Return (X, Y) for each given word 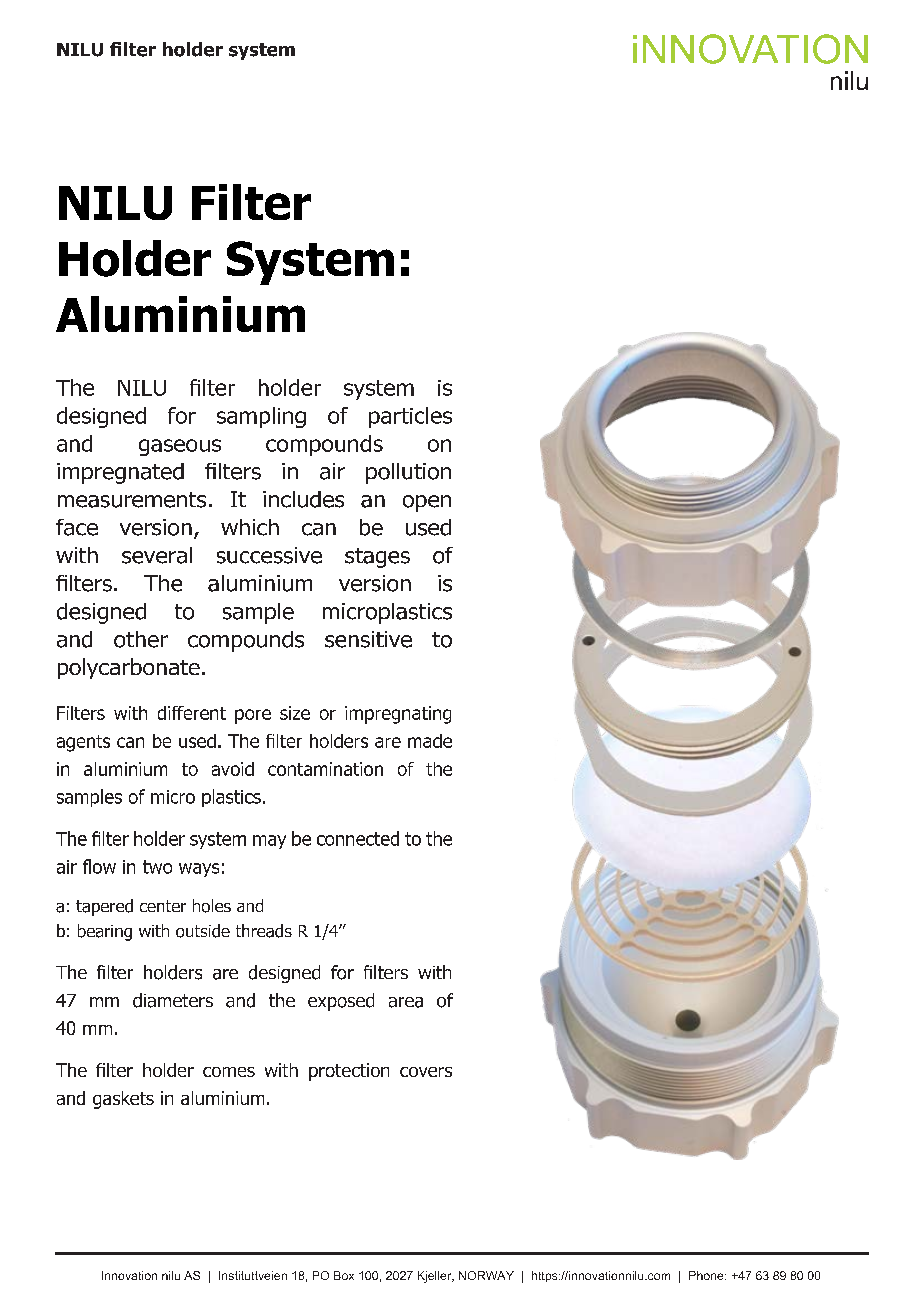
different (192, 713)
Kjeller (436, 1277)
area (406, 1002)
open (427, 503)
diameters (173, 1000)
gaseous (180, 447)
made (430, 741)
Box (344, 1275)
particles (410, 417)
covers (426, 1072)
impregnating (398, 715)
